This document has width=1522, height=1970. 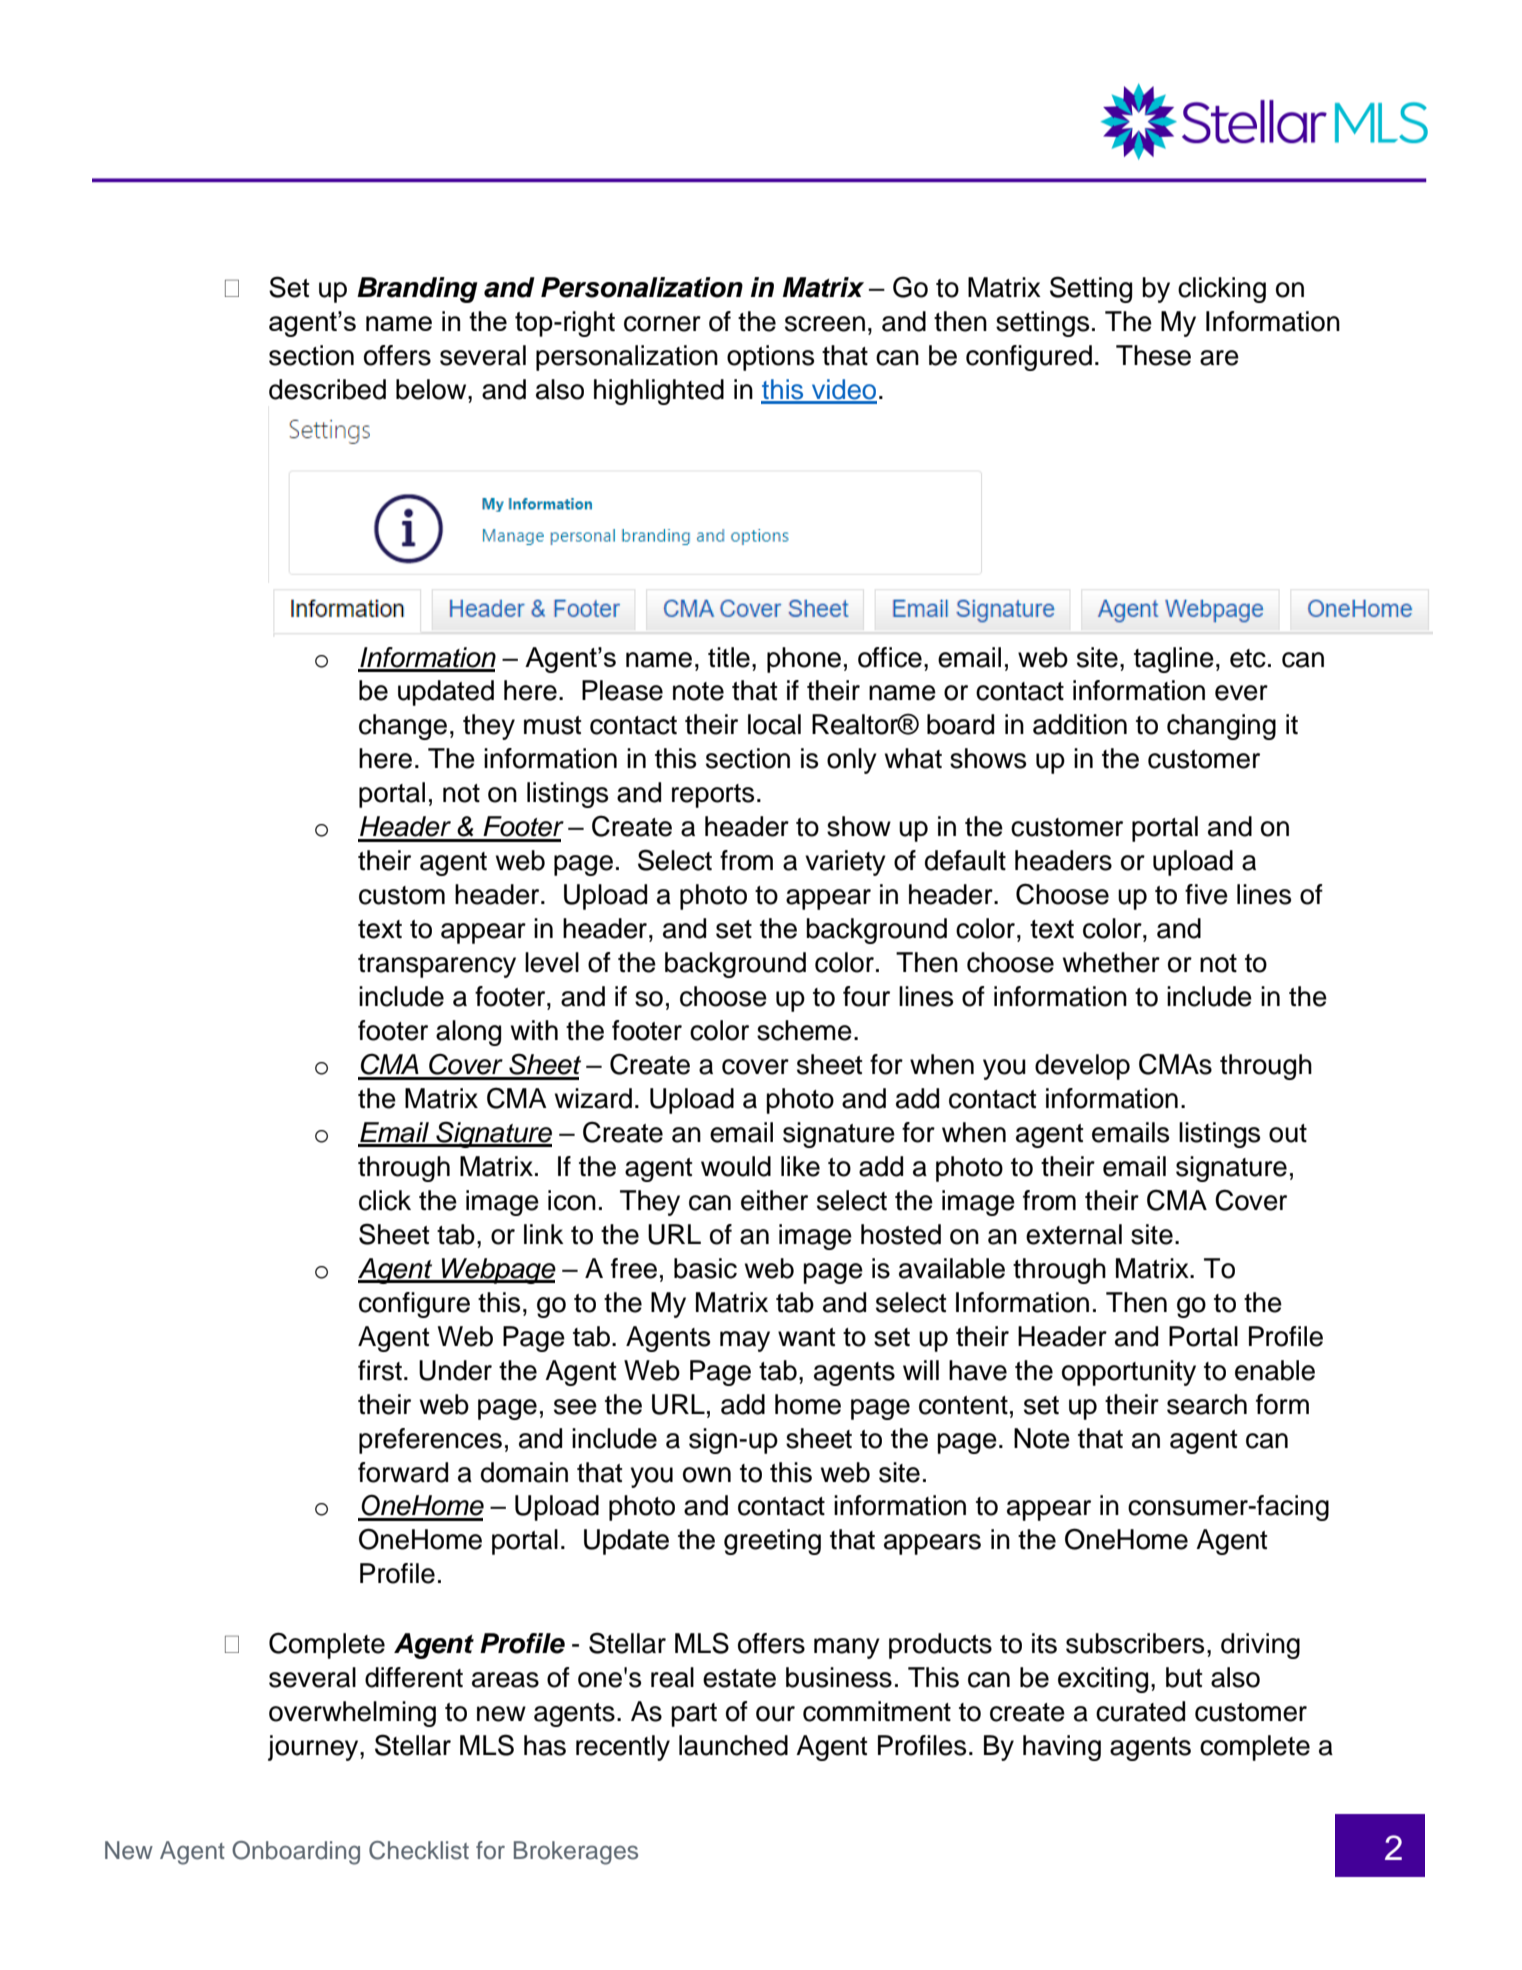 What do you see at coordinates (774, 724) in the document?
I see `local` at bounding box center [774, 724].
